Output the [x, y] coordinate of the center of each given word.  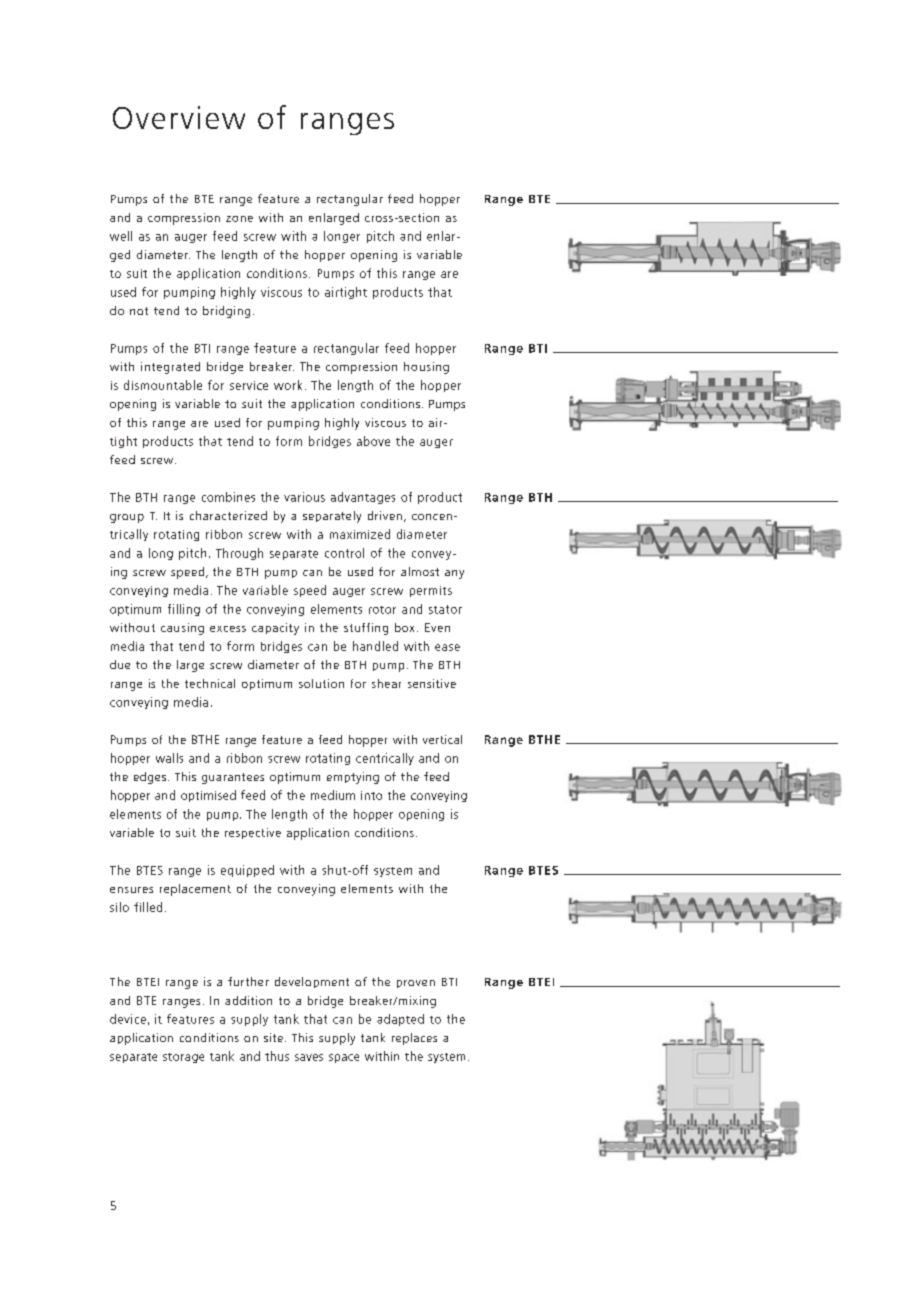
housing [426, 368]
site [273, 1037]
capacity [275, 629]
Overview [179, 117]
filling [184, 610]
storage [183, 1058]
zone [239, 219]
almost [420, 571]
